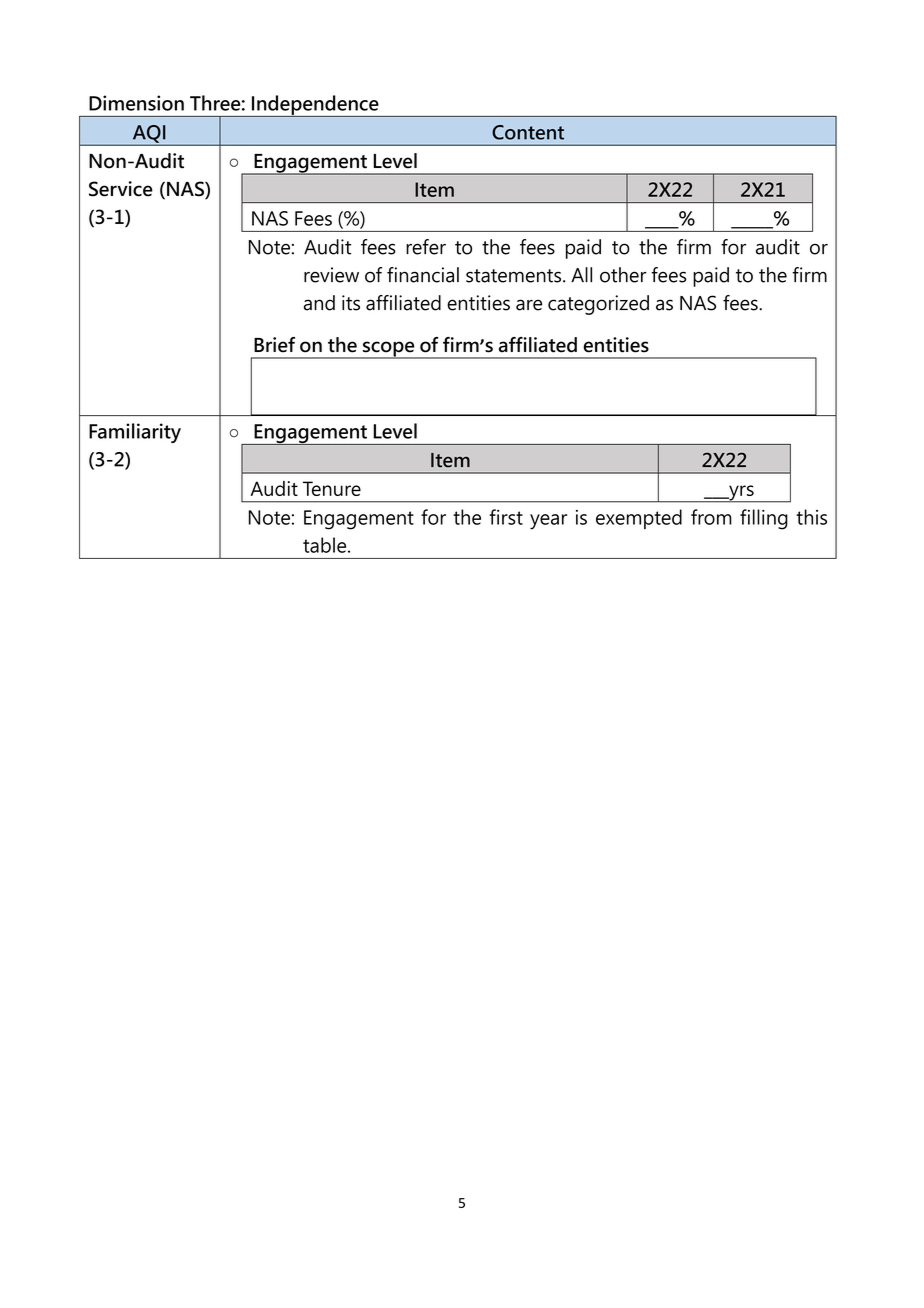 This document has width=924, height=1308. What do you see at coordinates (315, 106) in the document?
I see `Independence` at bounding box center [315, 106].
